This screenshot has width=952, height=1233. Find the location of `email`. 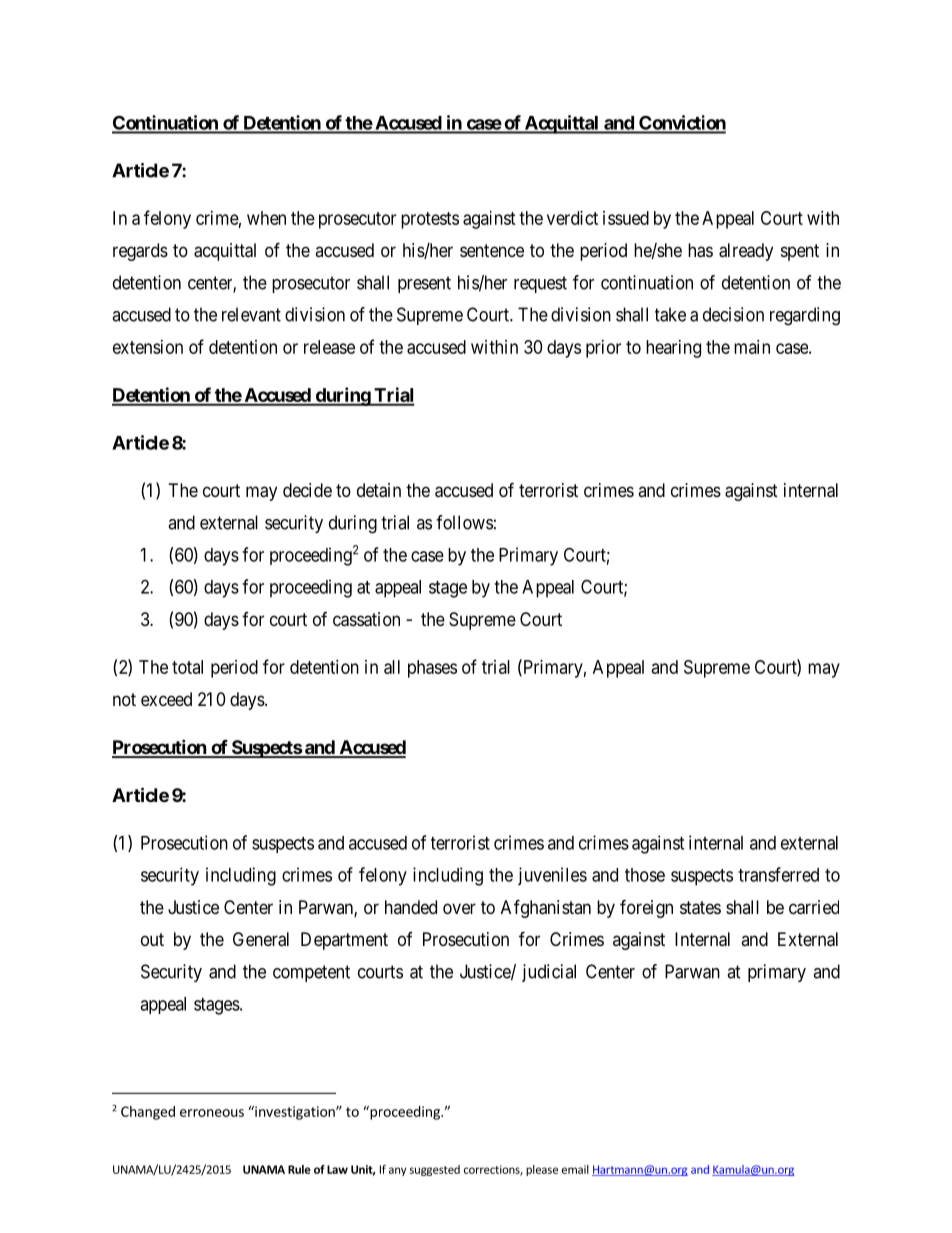

email is located at coordinates (575, 1169).
